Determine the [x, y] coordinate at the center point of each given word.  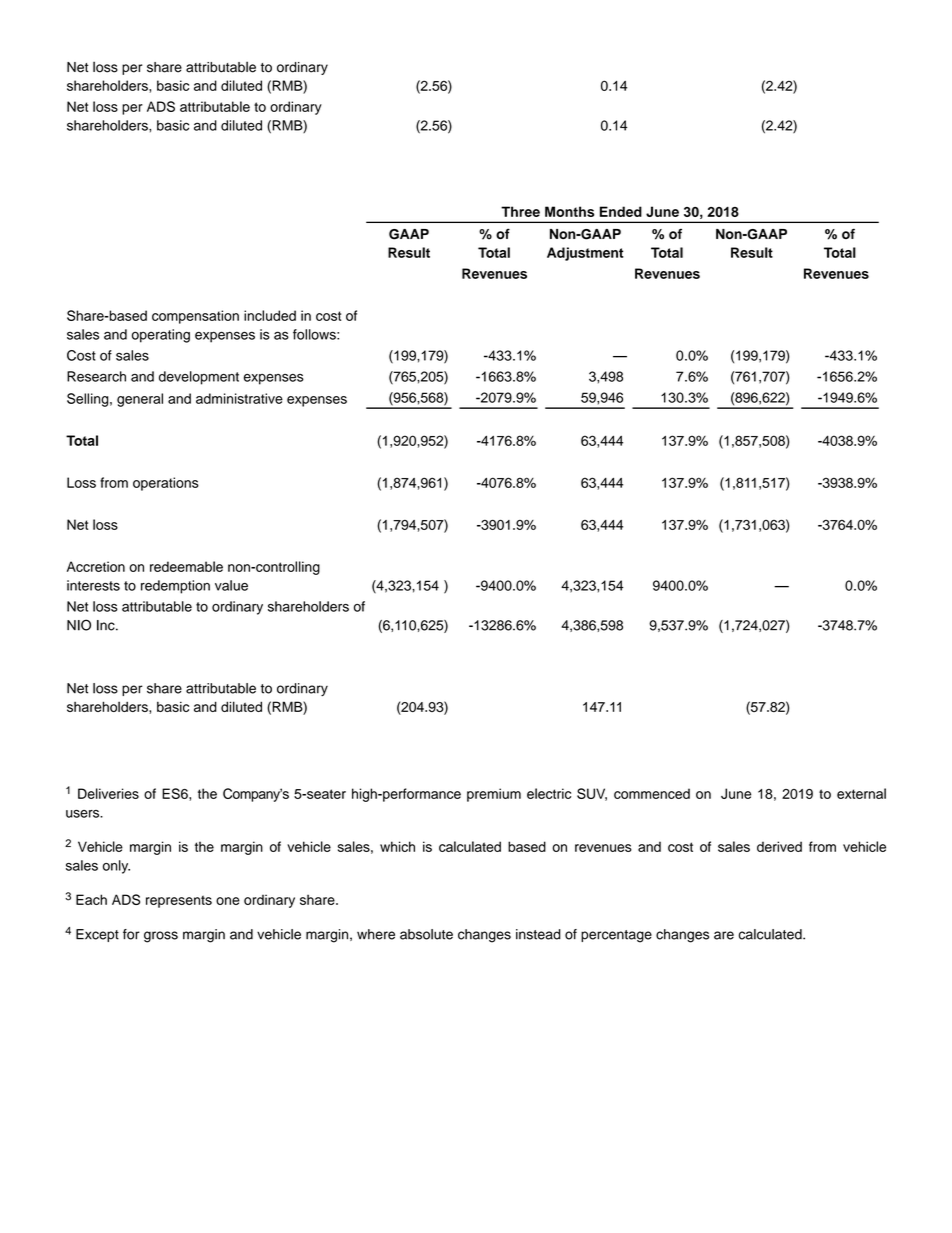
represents [179, 901]
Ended [621, 211]
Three [520, 211]
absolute [426, 934]
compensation [195, 317]
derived [779, 846]
